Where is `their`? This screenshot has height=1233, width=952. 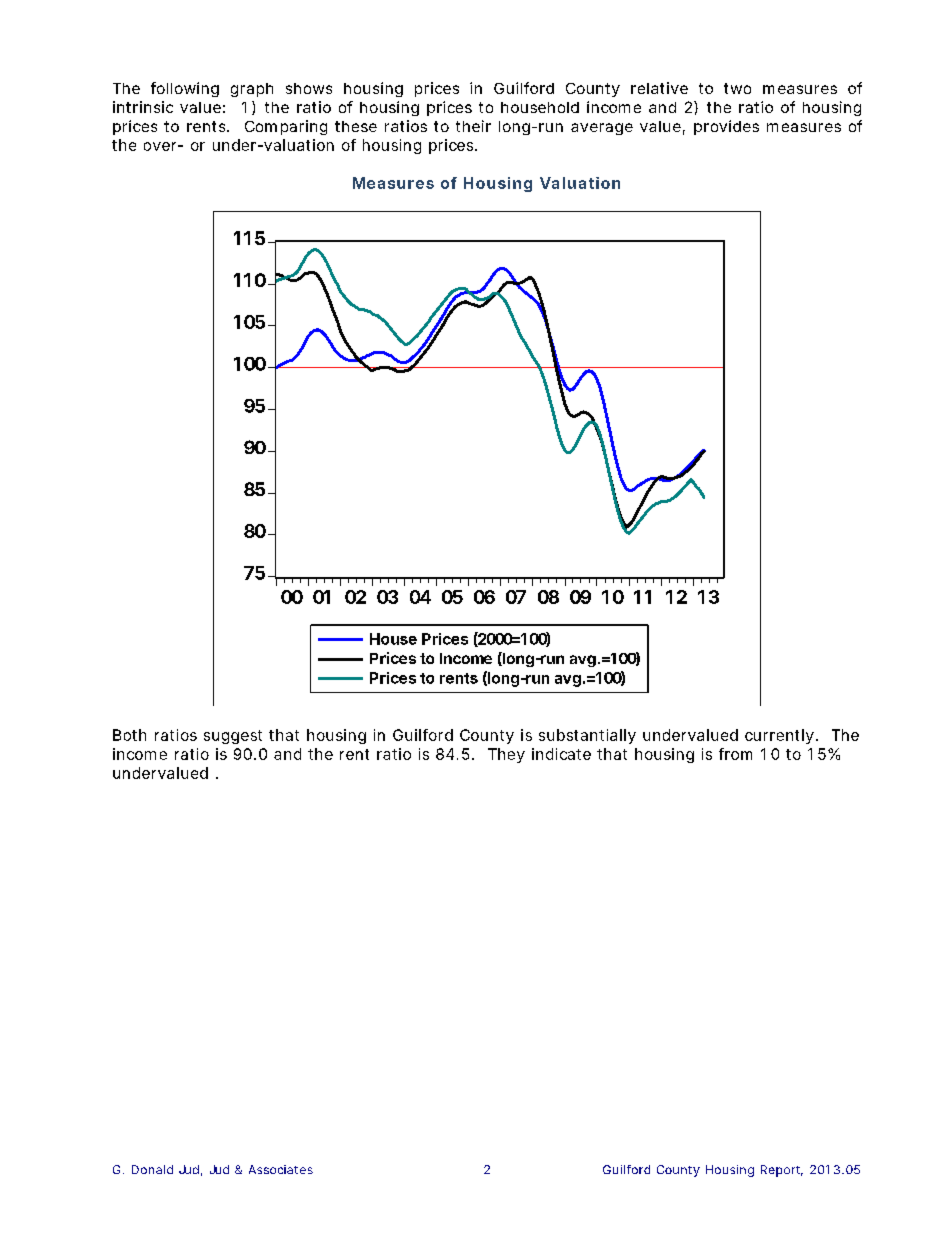
their is located at coordinates (473, 126).
